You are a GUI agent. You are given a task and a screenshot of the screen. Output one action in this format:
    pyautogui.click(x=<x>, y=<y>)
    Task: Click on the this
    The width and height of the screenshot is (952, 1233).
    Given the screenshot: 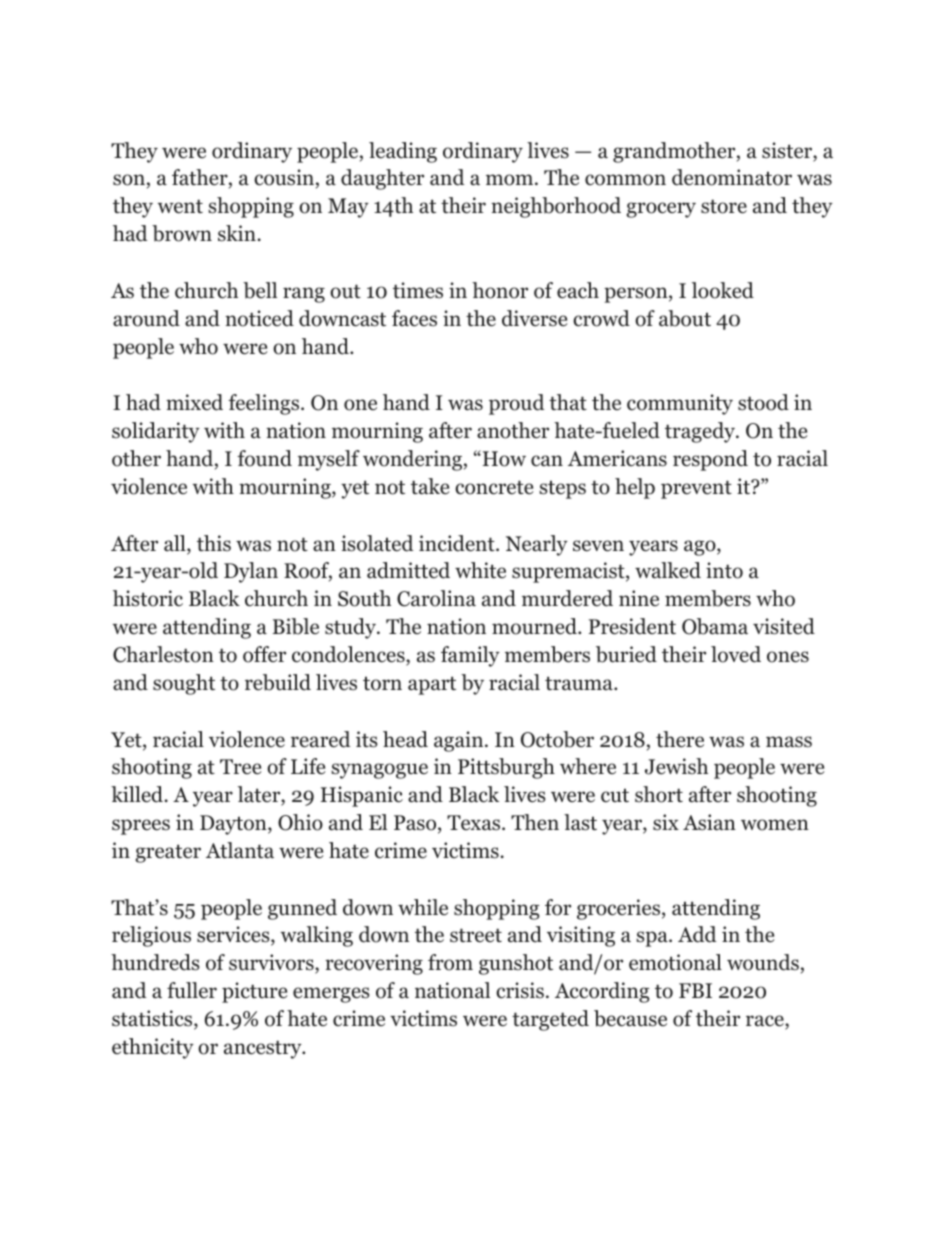 What is the action you would take?
    pyautogui.click(x=214, y=543)
